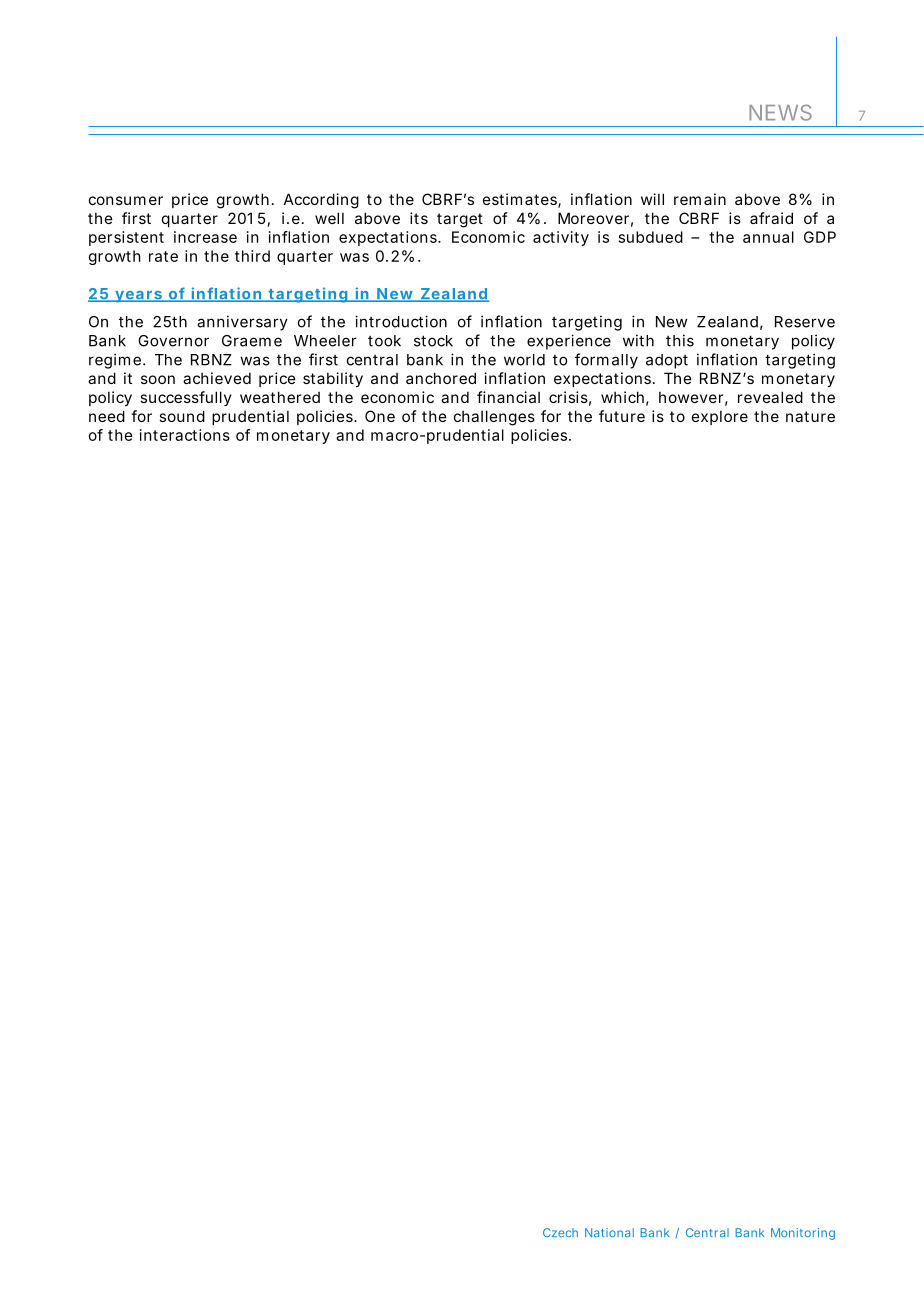  I want to click on annual, so click(768, 237).
